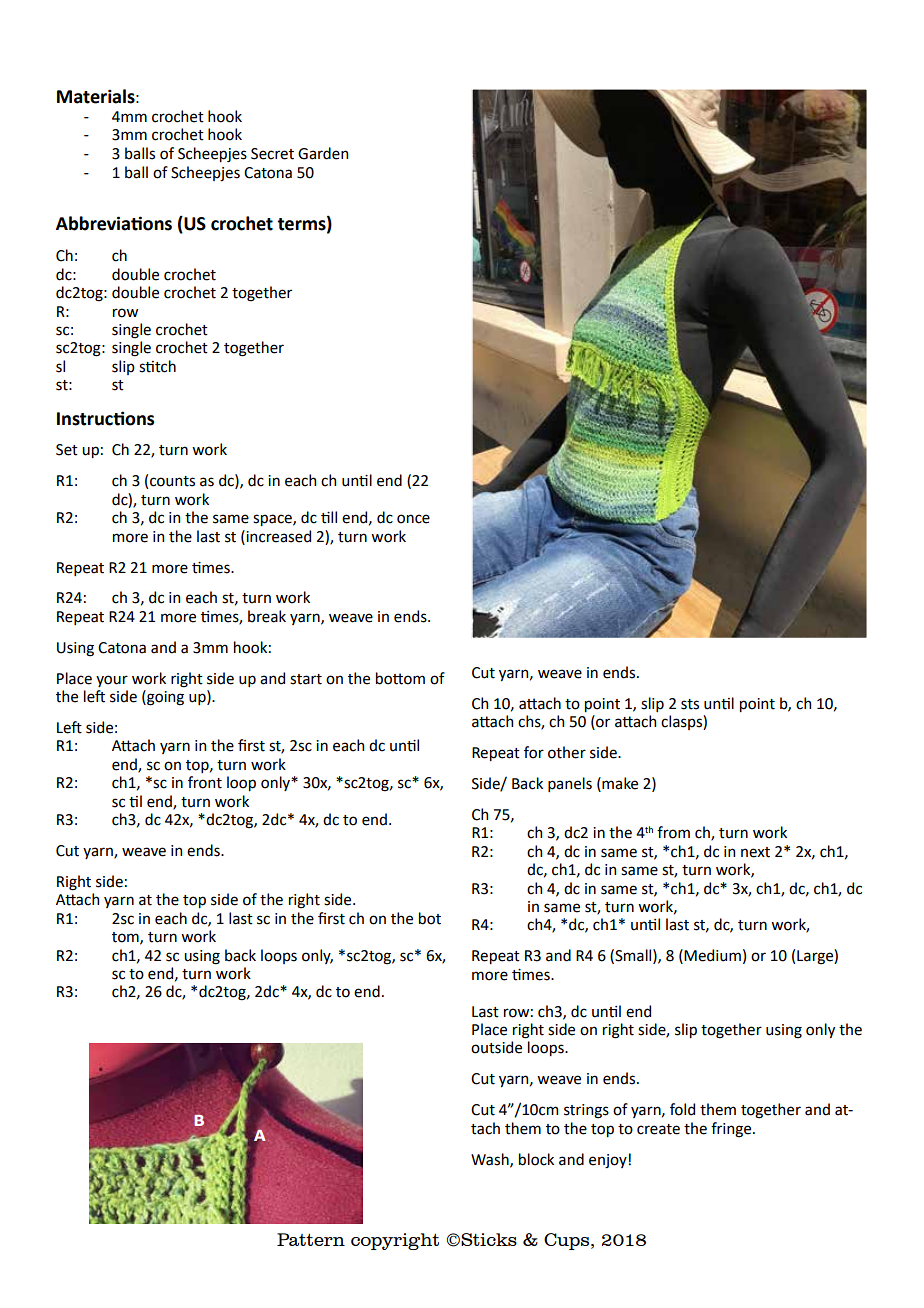 Image resolution: width=924 pixels, height=1308 pixels. What do you see at coordinates (570, 784) in the document?
I see `panels` at bounding box center [570, 784].
